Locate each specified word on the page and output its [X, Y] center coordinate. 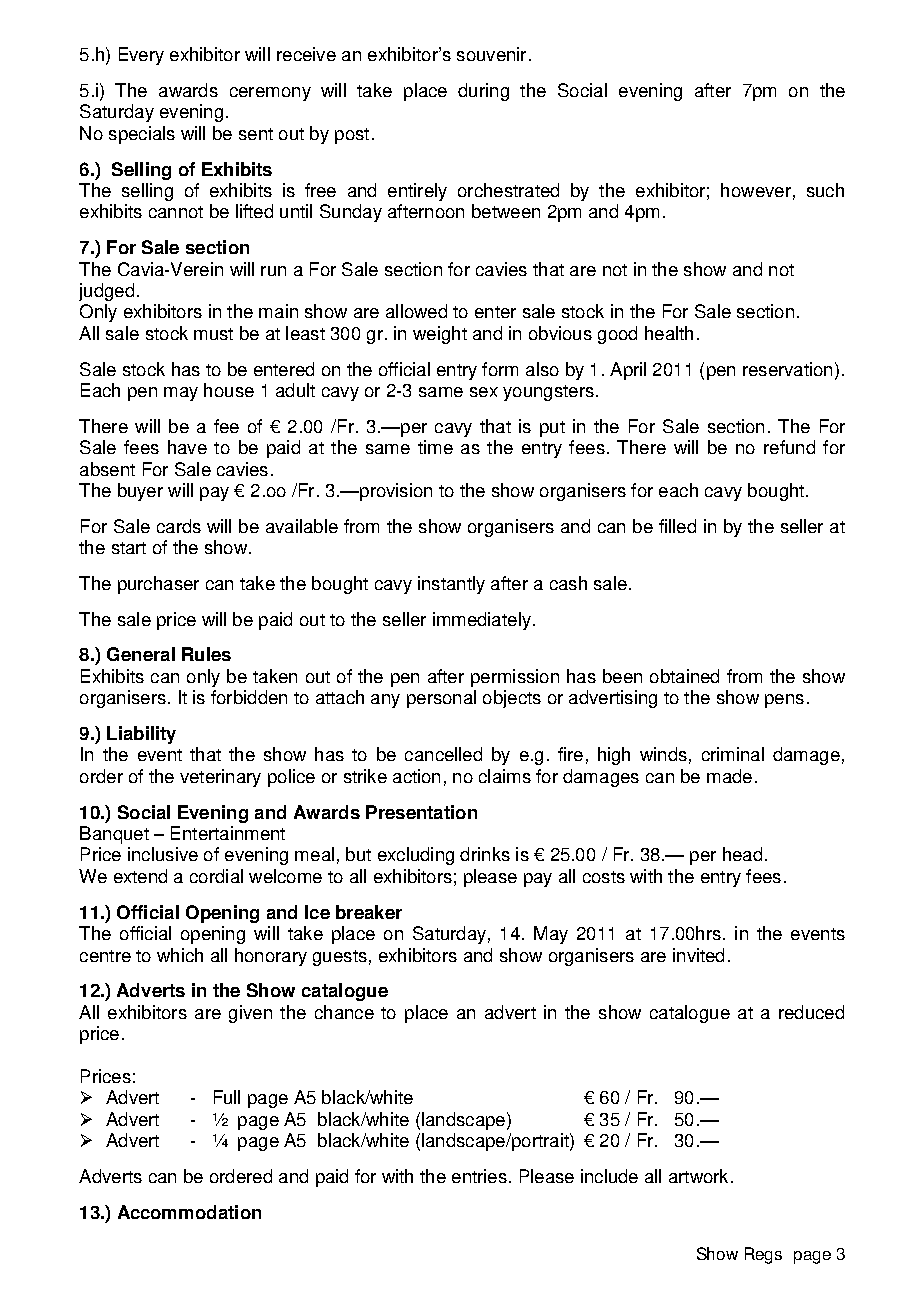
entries [479, 1176]
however [756, 190]
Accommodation [189, 1212]
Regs [763, 1255]
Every [141, 56]
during [483, 92]
